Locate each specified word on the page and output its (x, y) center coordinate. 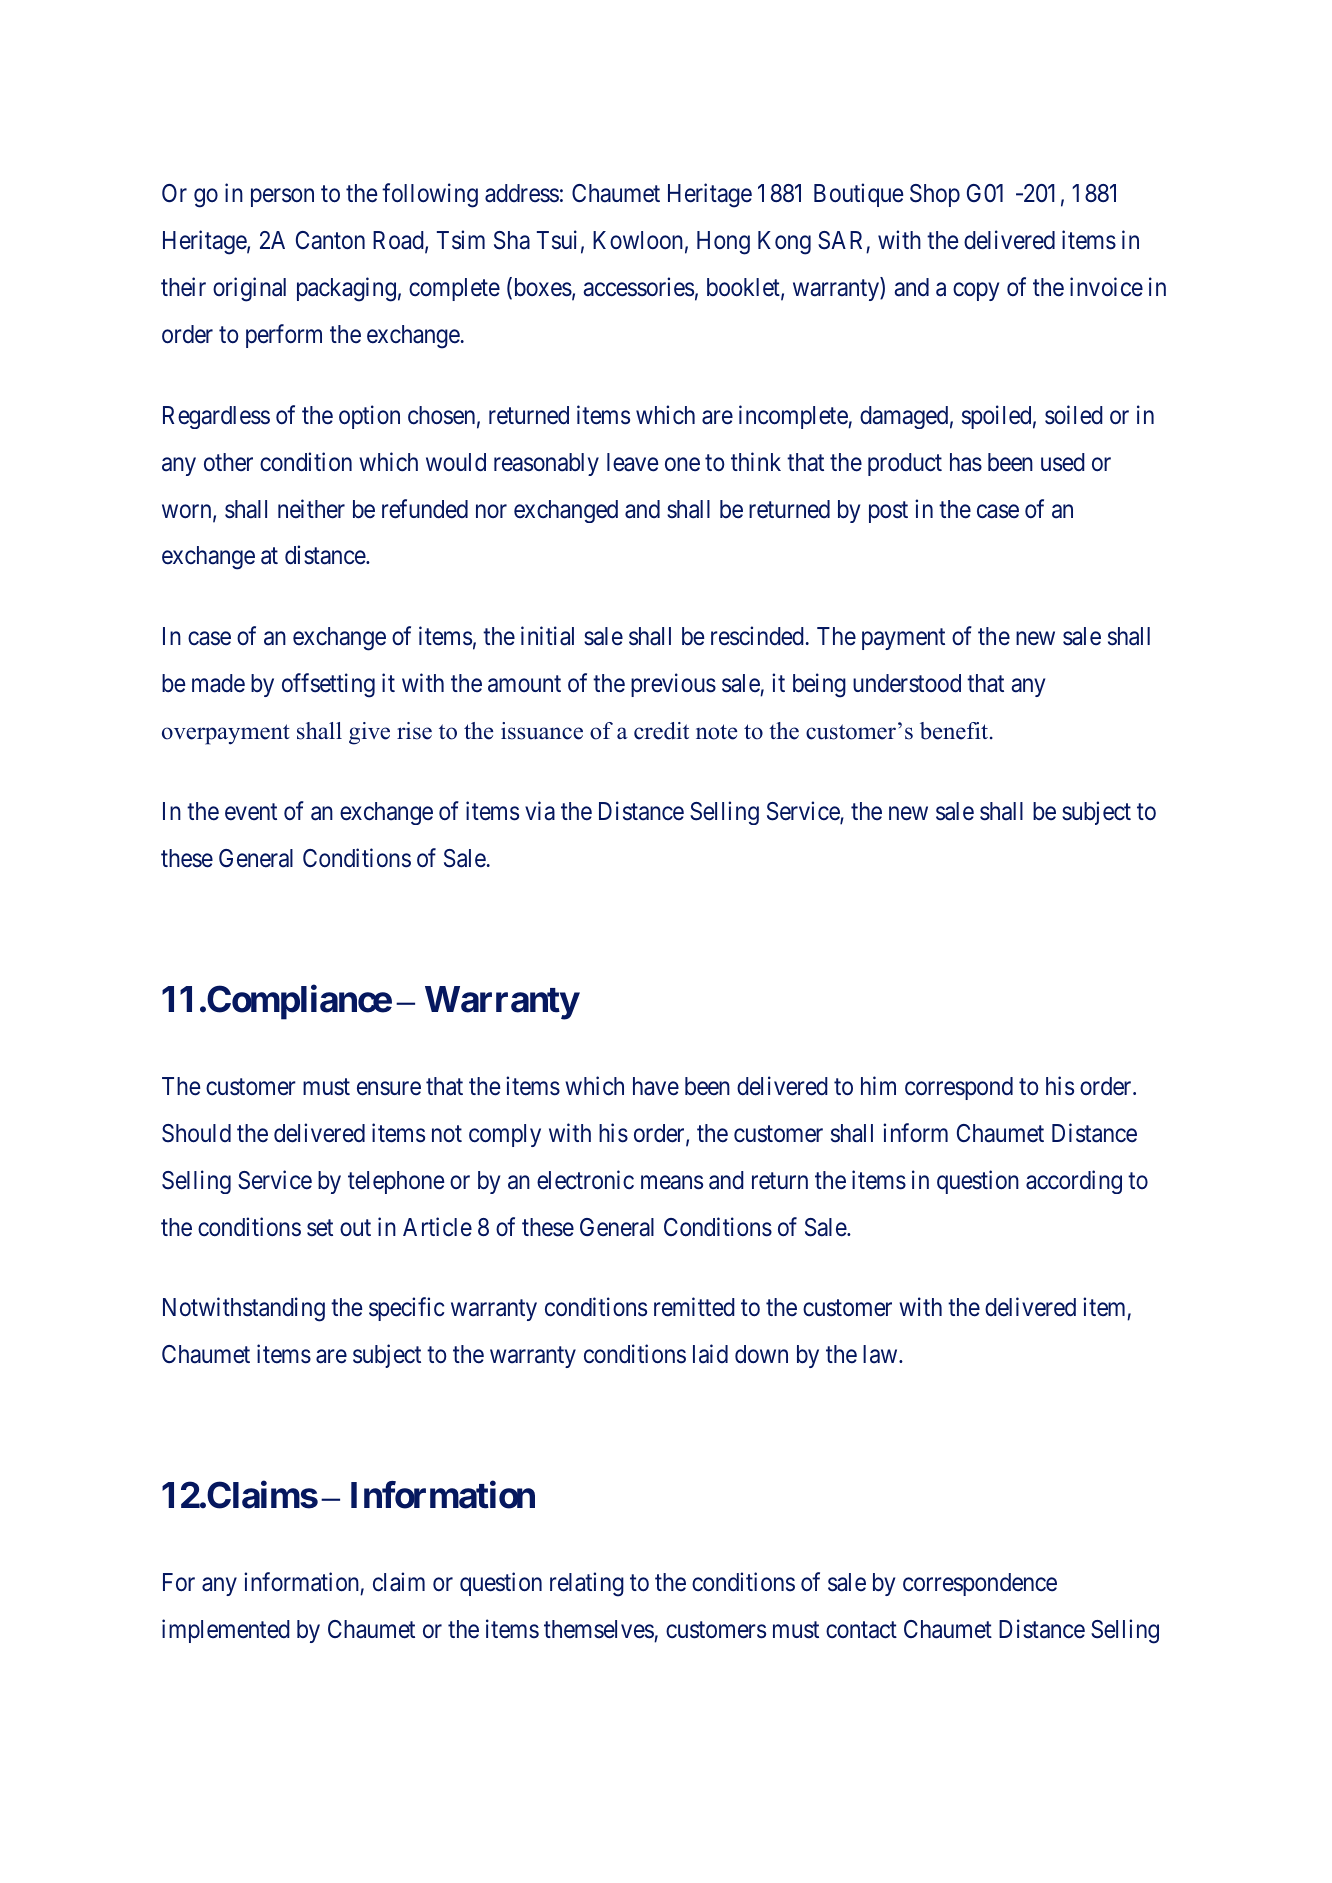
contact (861, 1630)
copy (976, 292)
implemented (226, 1631)
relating (587, 1584)
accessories (638, 287)
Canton (330, 240)
